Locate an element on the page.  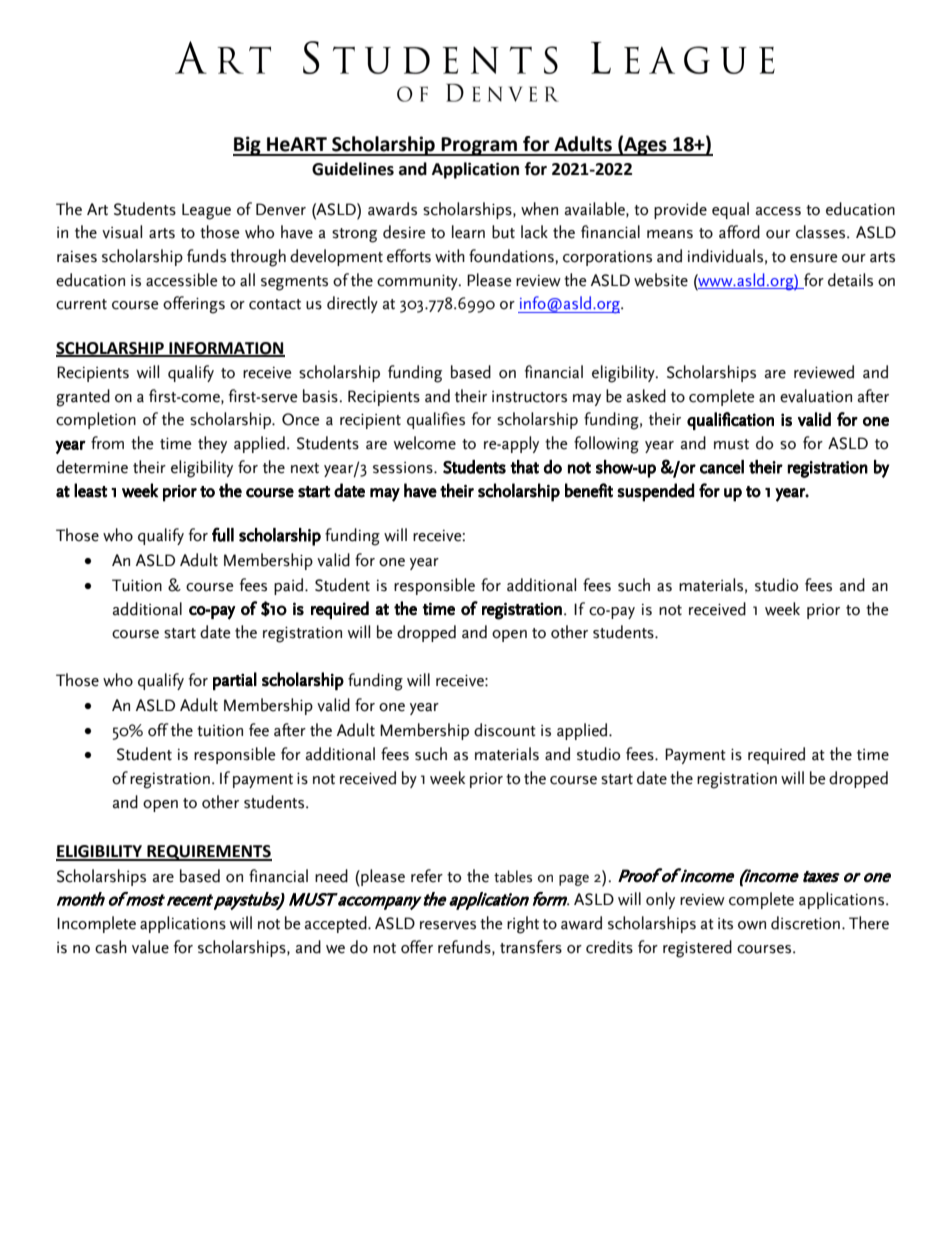
discount is located at coordinates (505, 730).
